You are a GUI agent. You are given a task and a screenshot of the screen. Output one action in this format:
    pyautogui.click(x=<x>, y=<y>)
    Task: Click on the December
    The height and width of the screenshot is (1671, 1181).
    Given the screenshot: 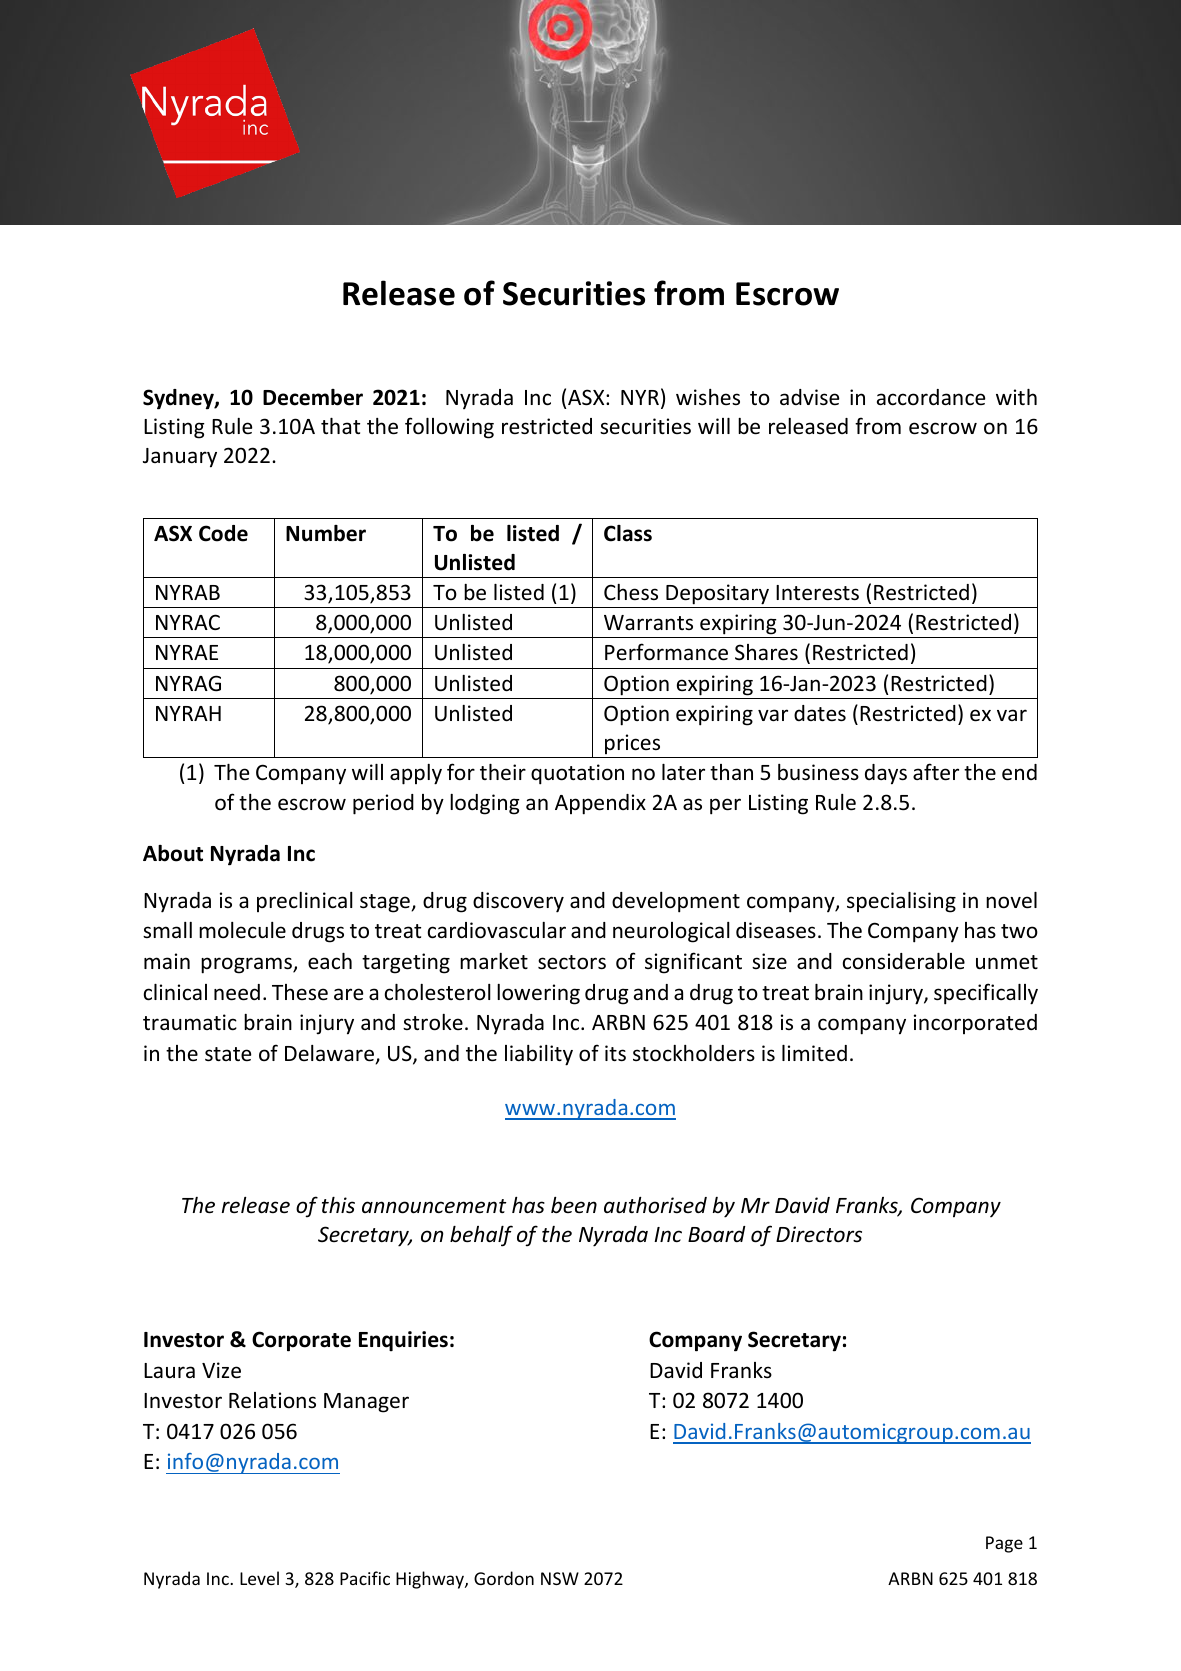 What is the action you would take?
    pyautogui.click(x=313, y=397)
